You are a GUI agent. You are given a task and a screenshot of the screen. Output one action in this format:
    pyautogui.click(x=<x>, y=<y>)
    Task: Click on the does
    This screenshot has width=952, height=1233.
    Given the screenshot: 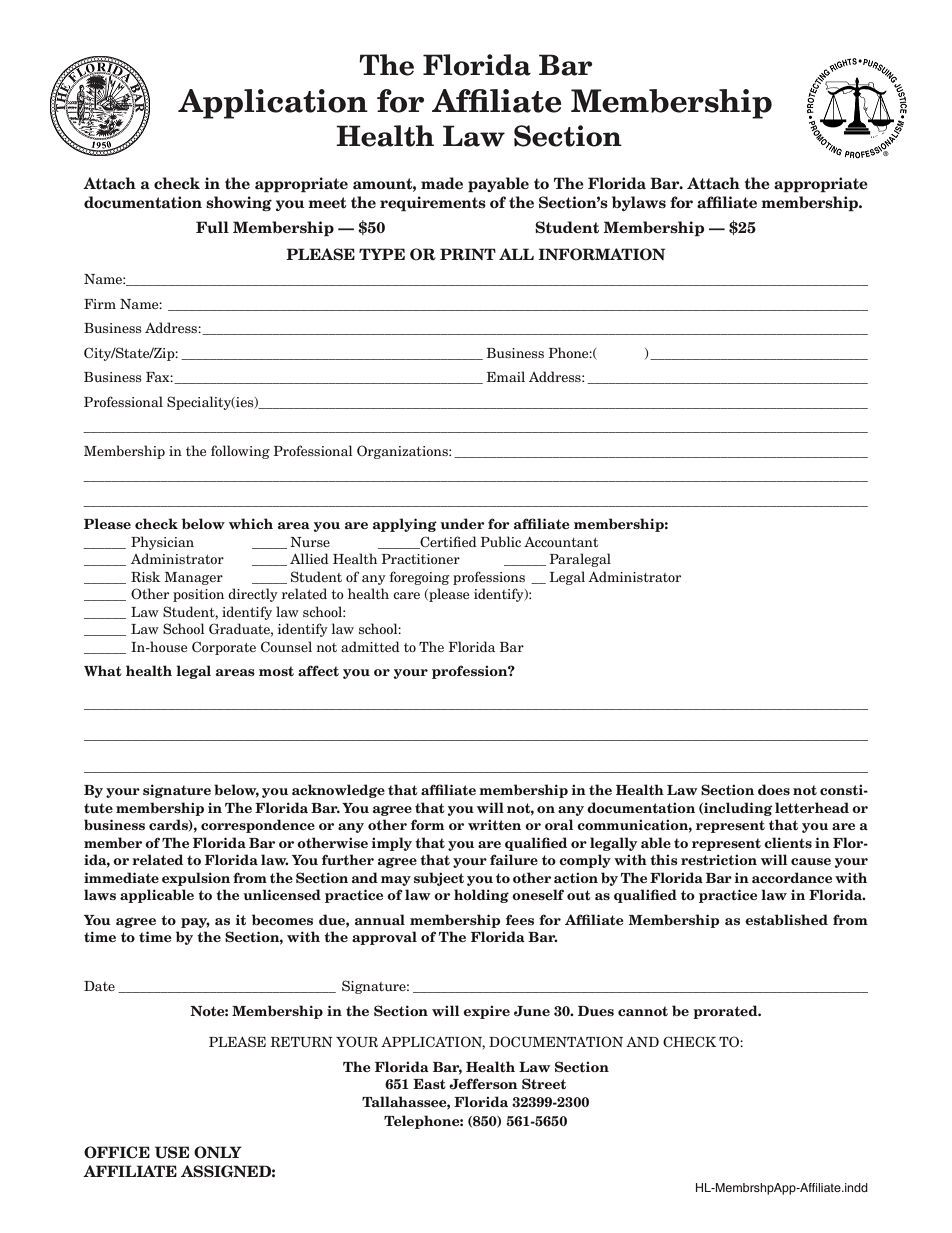 What is the action you would take?
    pyautogui.click(x=774, y=789)
